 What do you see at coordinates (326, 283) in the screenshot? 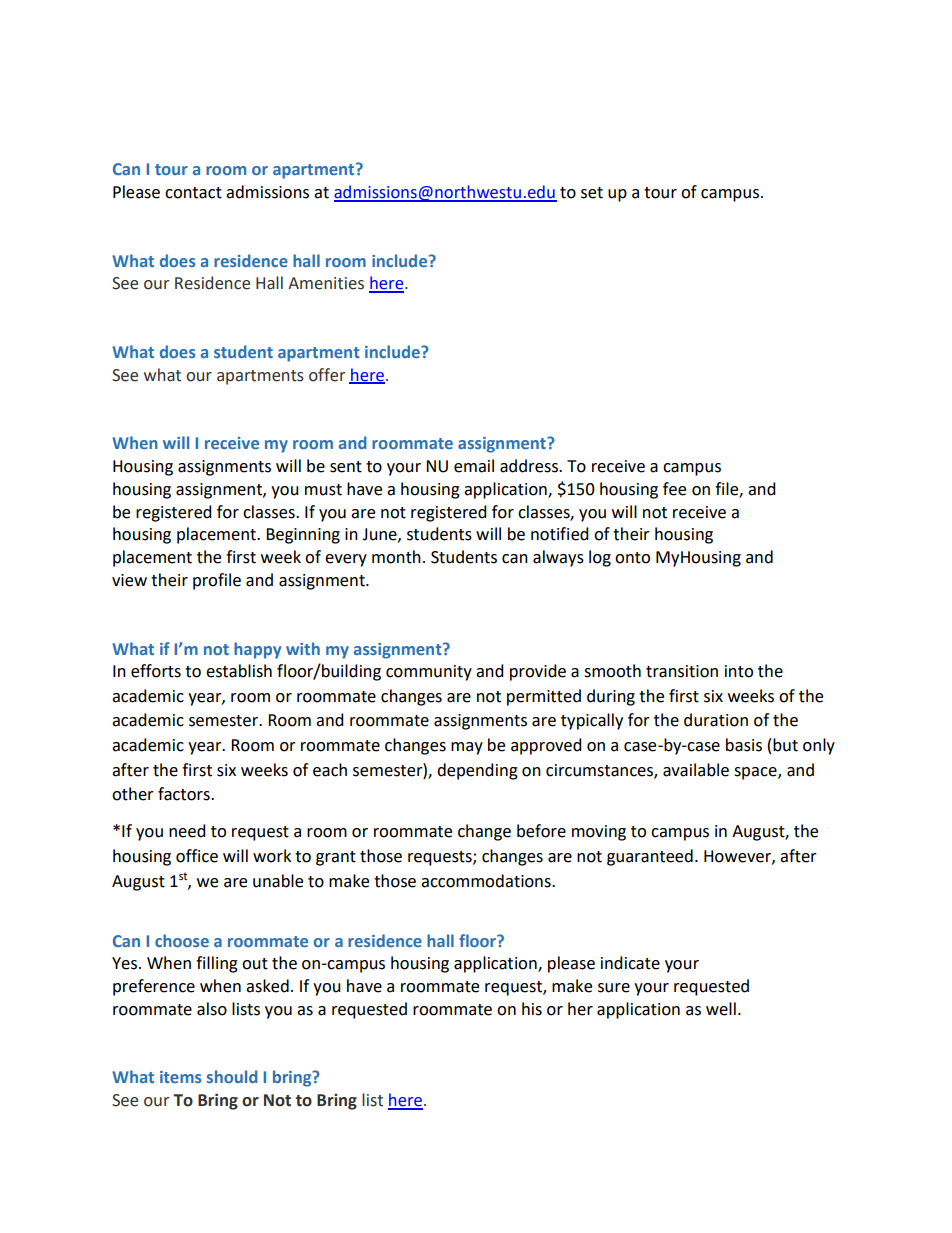
I see `Amenities` at bounding box center [326, 283].
